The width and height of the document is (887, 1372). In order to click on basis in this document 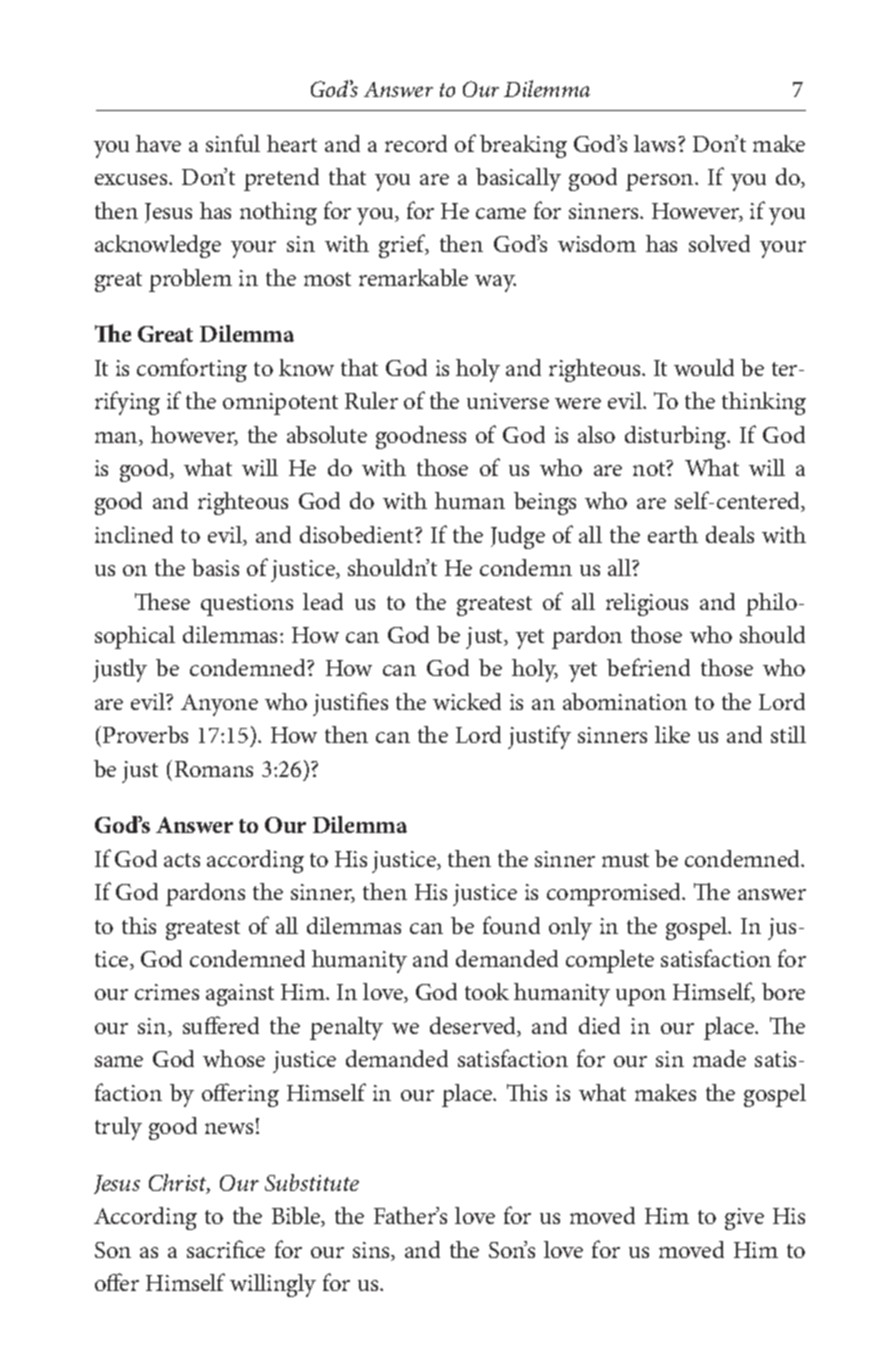, I will do `click(215, 567)`.
